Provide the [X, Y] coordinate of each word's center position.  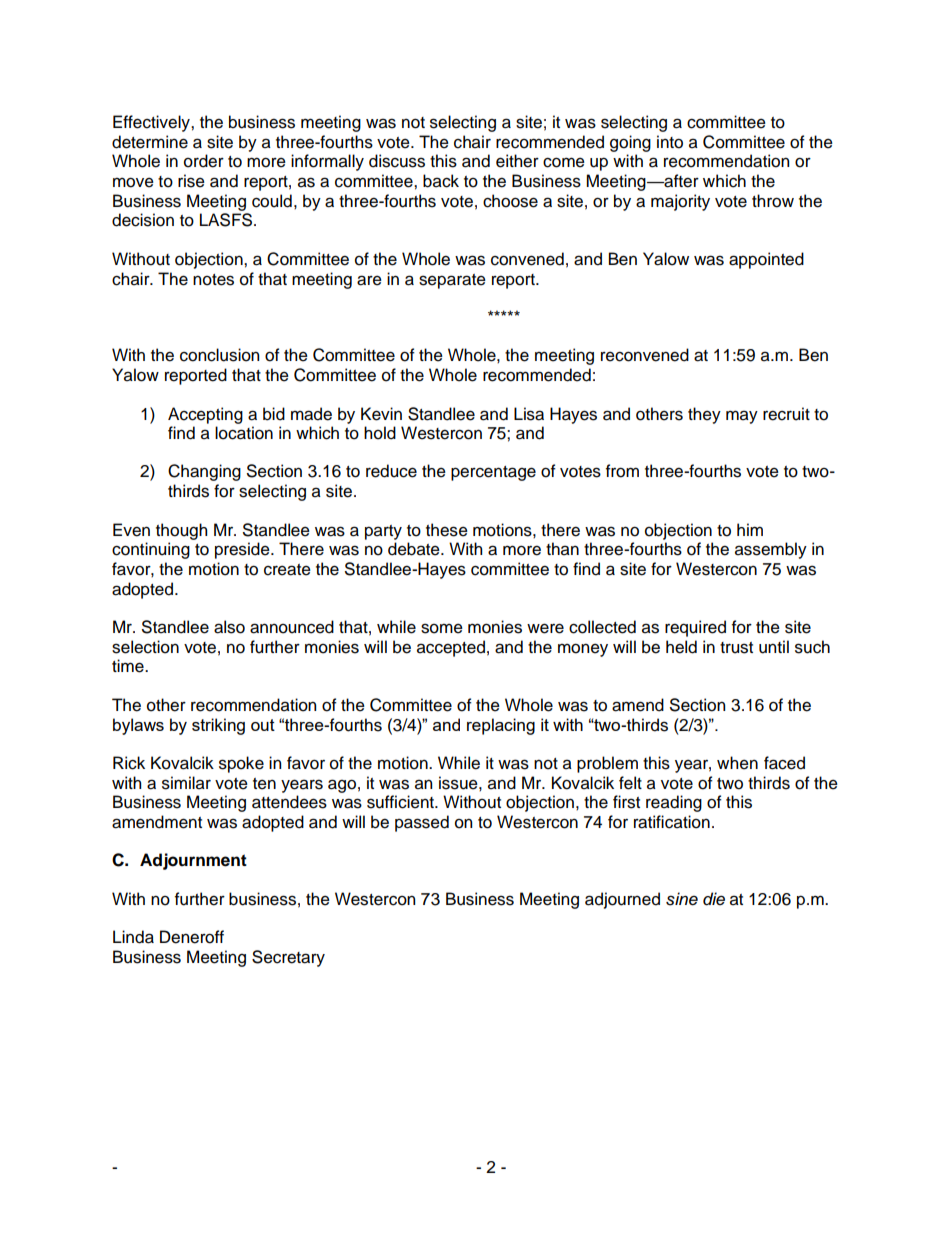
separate [452, 281]
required [695, 628]
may [742, 417]
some [442, 628]
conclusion [219, 355]
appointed [766, 260]
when [737, 763]
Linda [133, 937]
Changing [204, 472]
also [229, 627]
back [441, 181]
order [204, 161]
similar [186, 783]
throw [773, 201]
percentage [493, 473]
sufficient [401, 802]
